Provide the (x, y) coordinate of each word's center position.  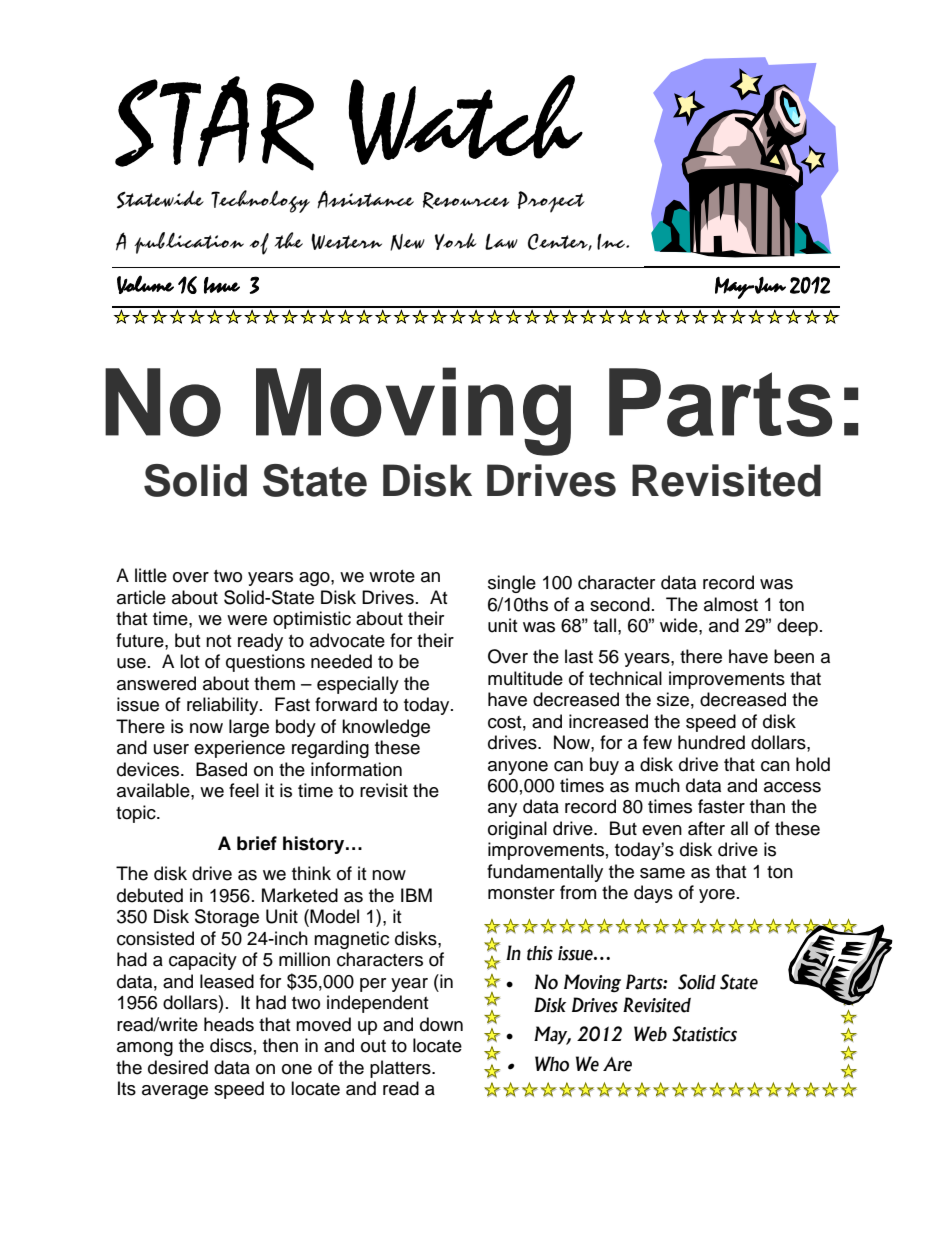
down (441, 1024)
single (512, 584)
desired (178, 1067)
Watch (466, 120)
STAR (214, 123)
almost (731, 604)
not (218, 641)
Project (551, 202)
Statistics (704, 1034)
